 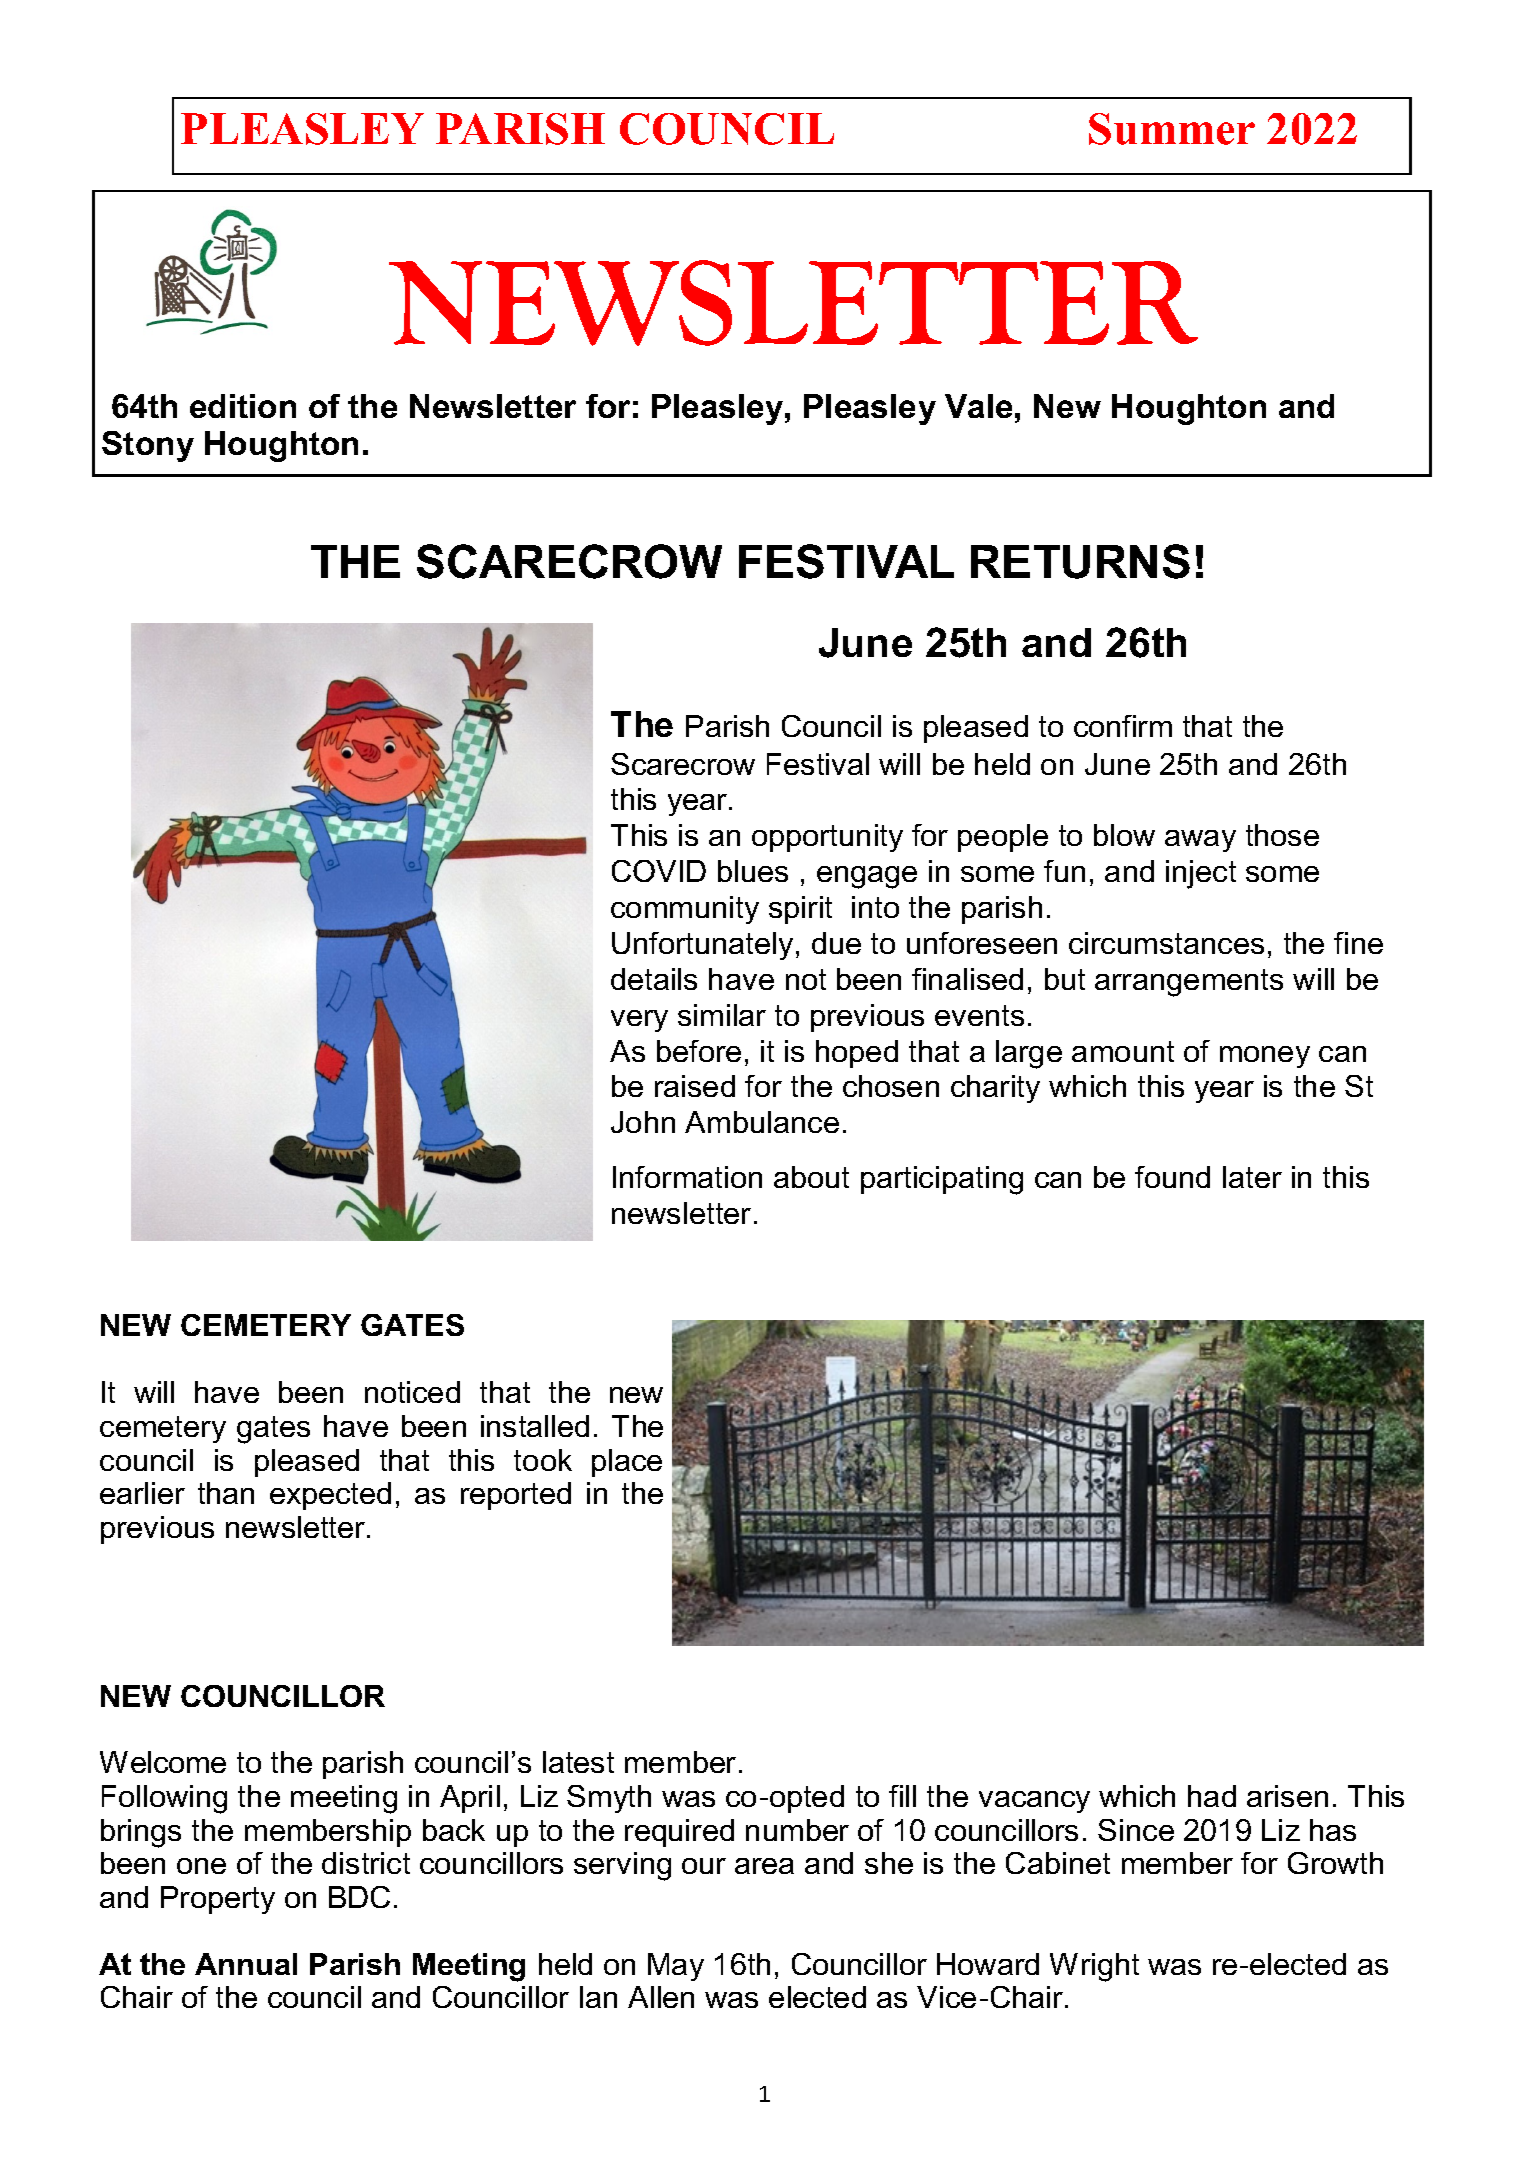 I want to click on edition, so click(x=243, y=406).
